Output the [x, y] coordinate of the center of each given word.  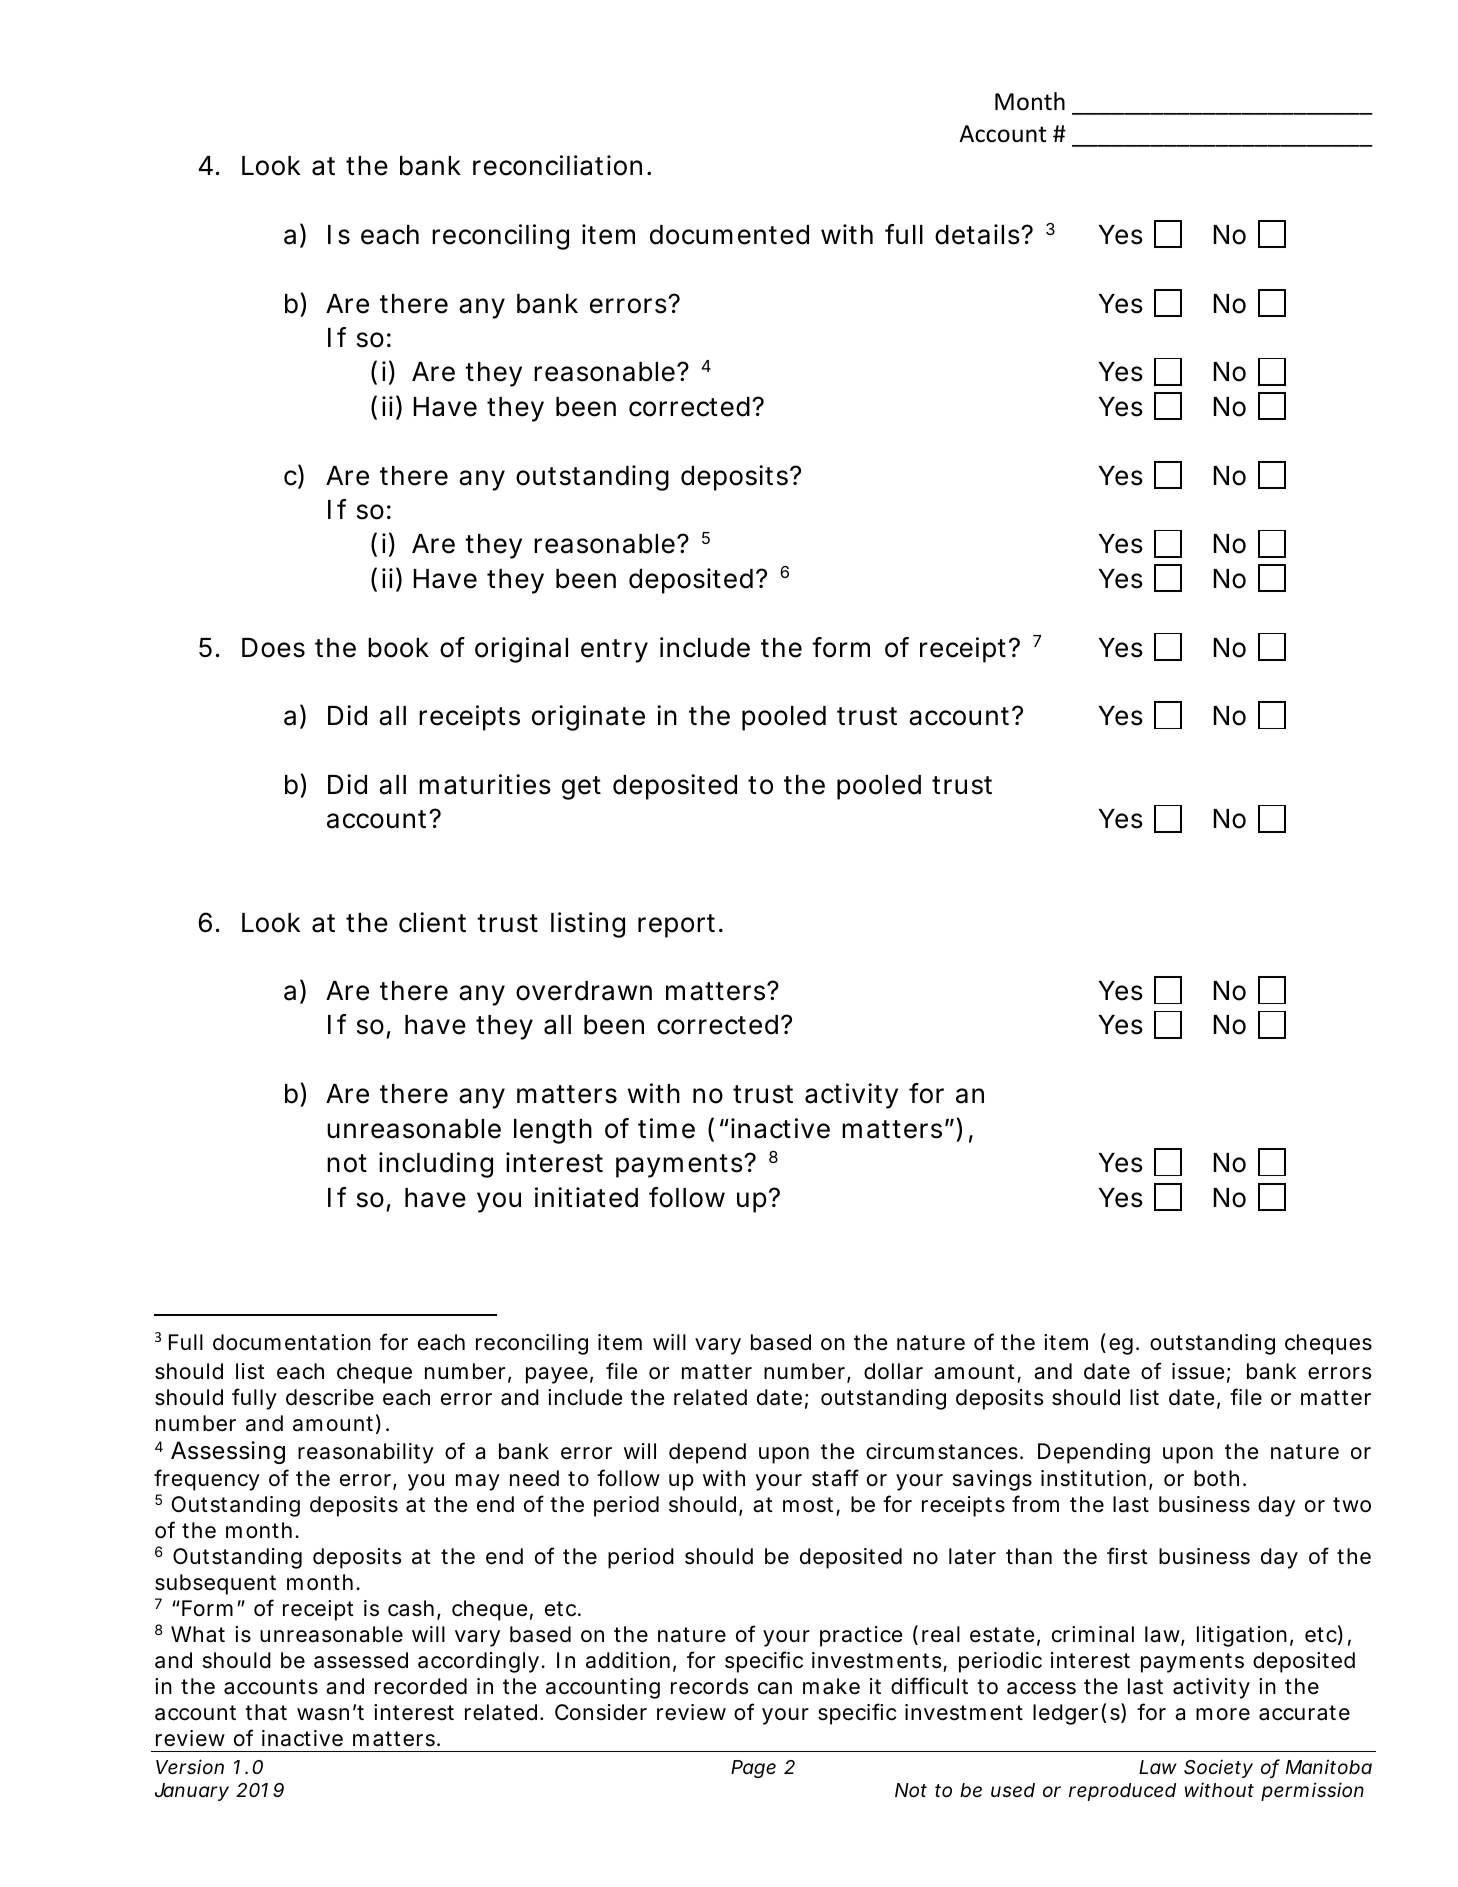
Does [273, 648]
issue [1198, 1371]
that [266, 1712]
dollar [893, 1371]
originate [588, 718]
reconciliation [557, 165]
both [1216, 1478]
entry [614, 651]
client [432, 922]
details [978, 234]
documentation [292, 1342]
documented [729, 235]
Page [753, 1769]
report [679, 926]
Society [1218, 1768]
